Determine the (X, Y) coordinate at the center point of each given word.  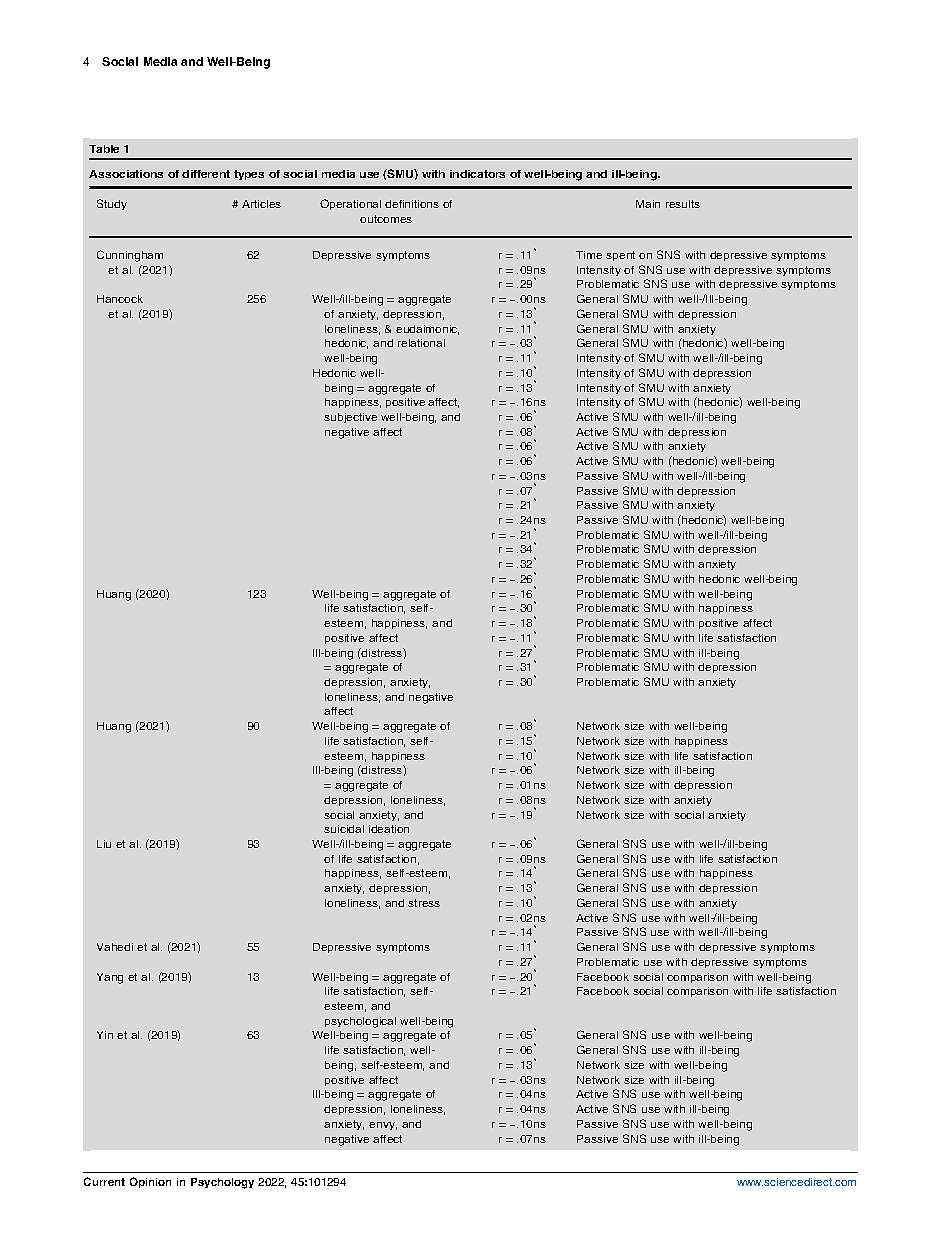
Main (648, 204)
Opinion (150, 1182)
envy (383, 1126)
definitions (412, 204)
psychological (360, 1022)
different (206, 174)
